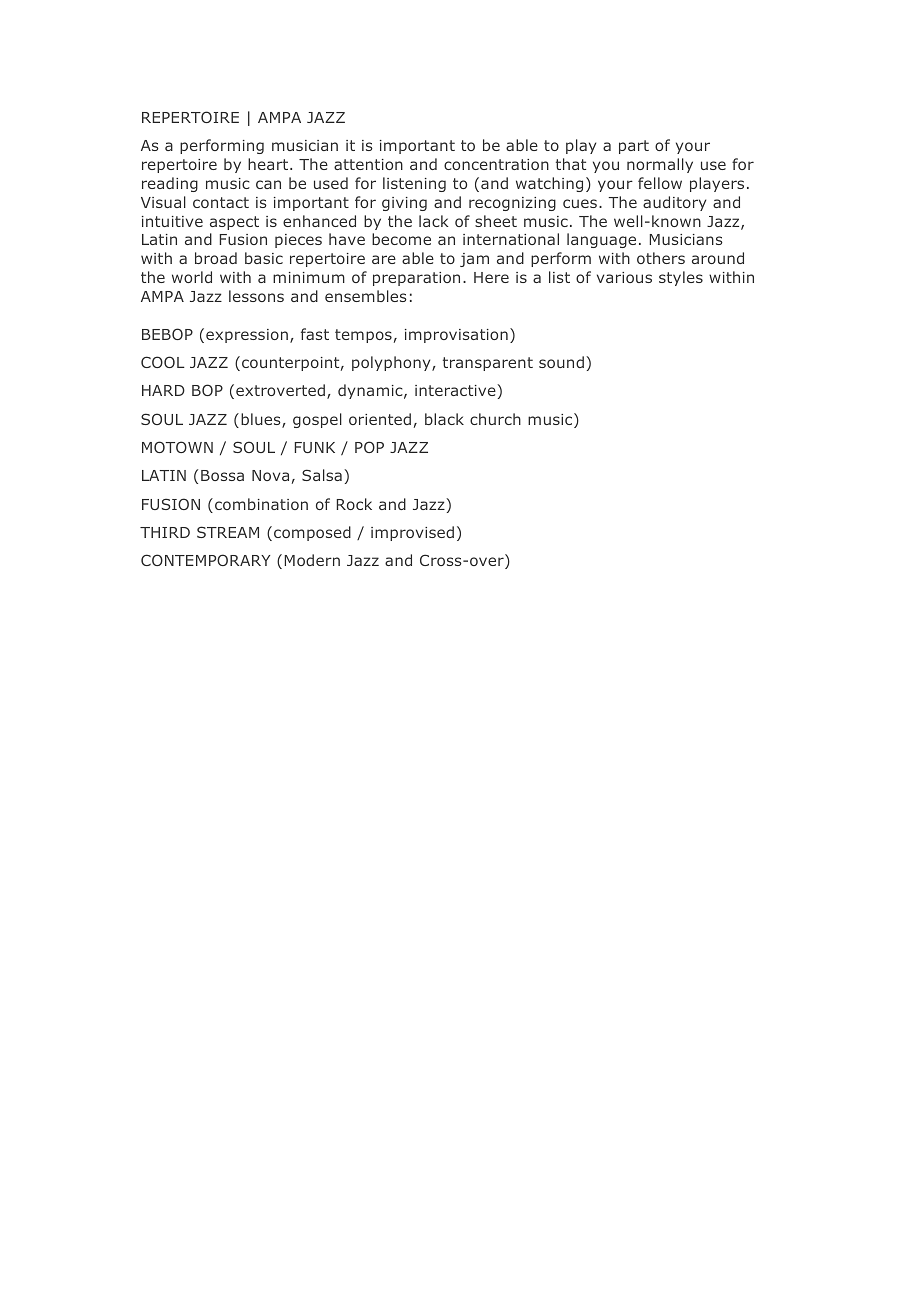 The height and width of the document is (1308, 924). I want to click on preparation, so click(416, 279).
